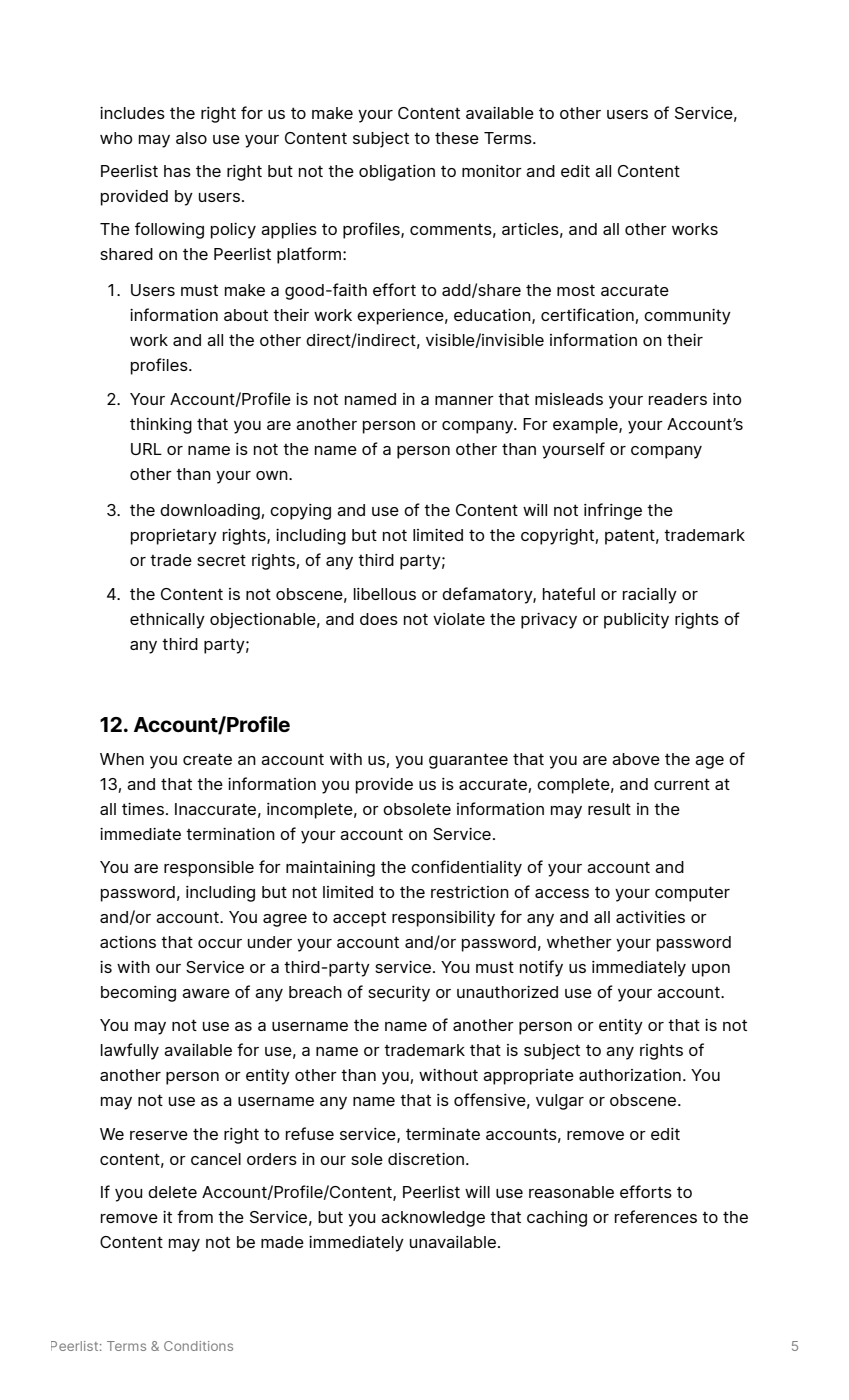  Describe the element at coordinates (198, 1346) in the page. I see `Conditions` at that location.
